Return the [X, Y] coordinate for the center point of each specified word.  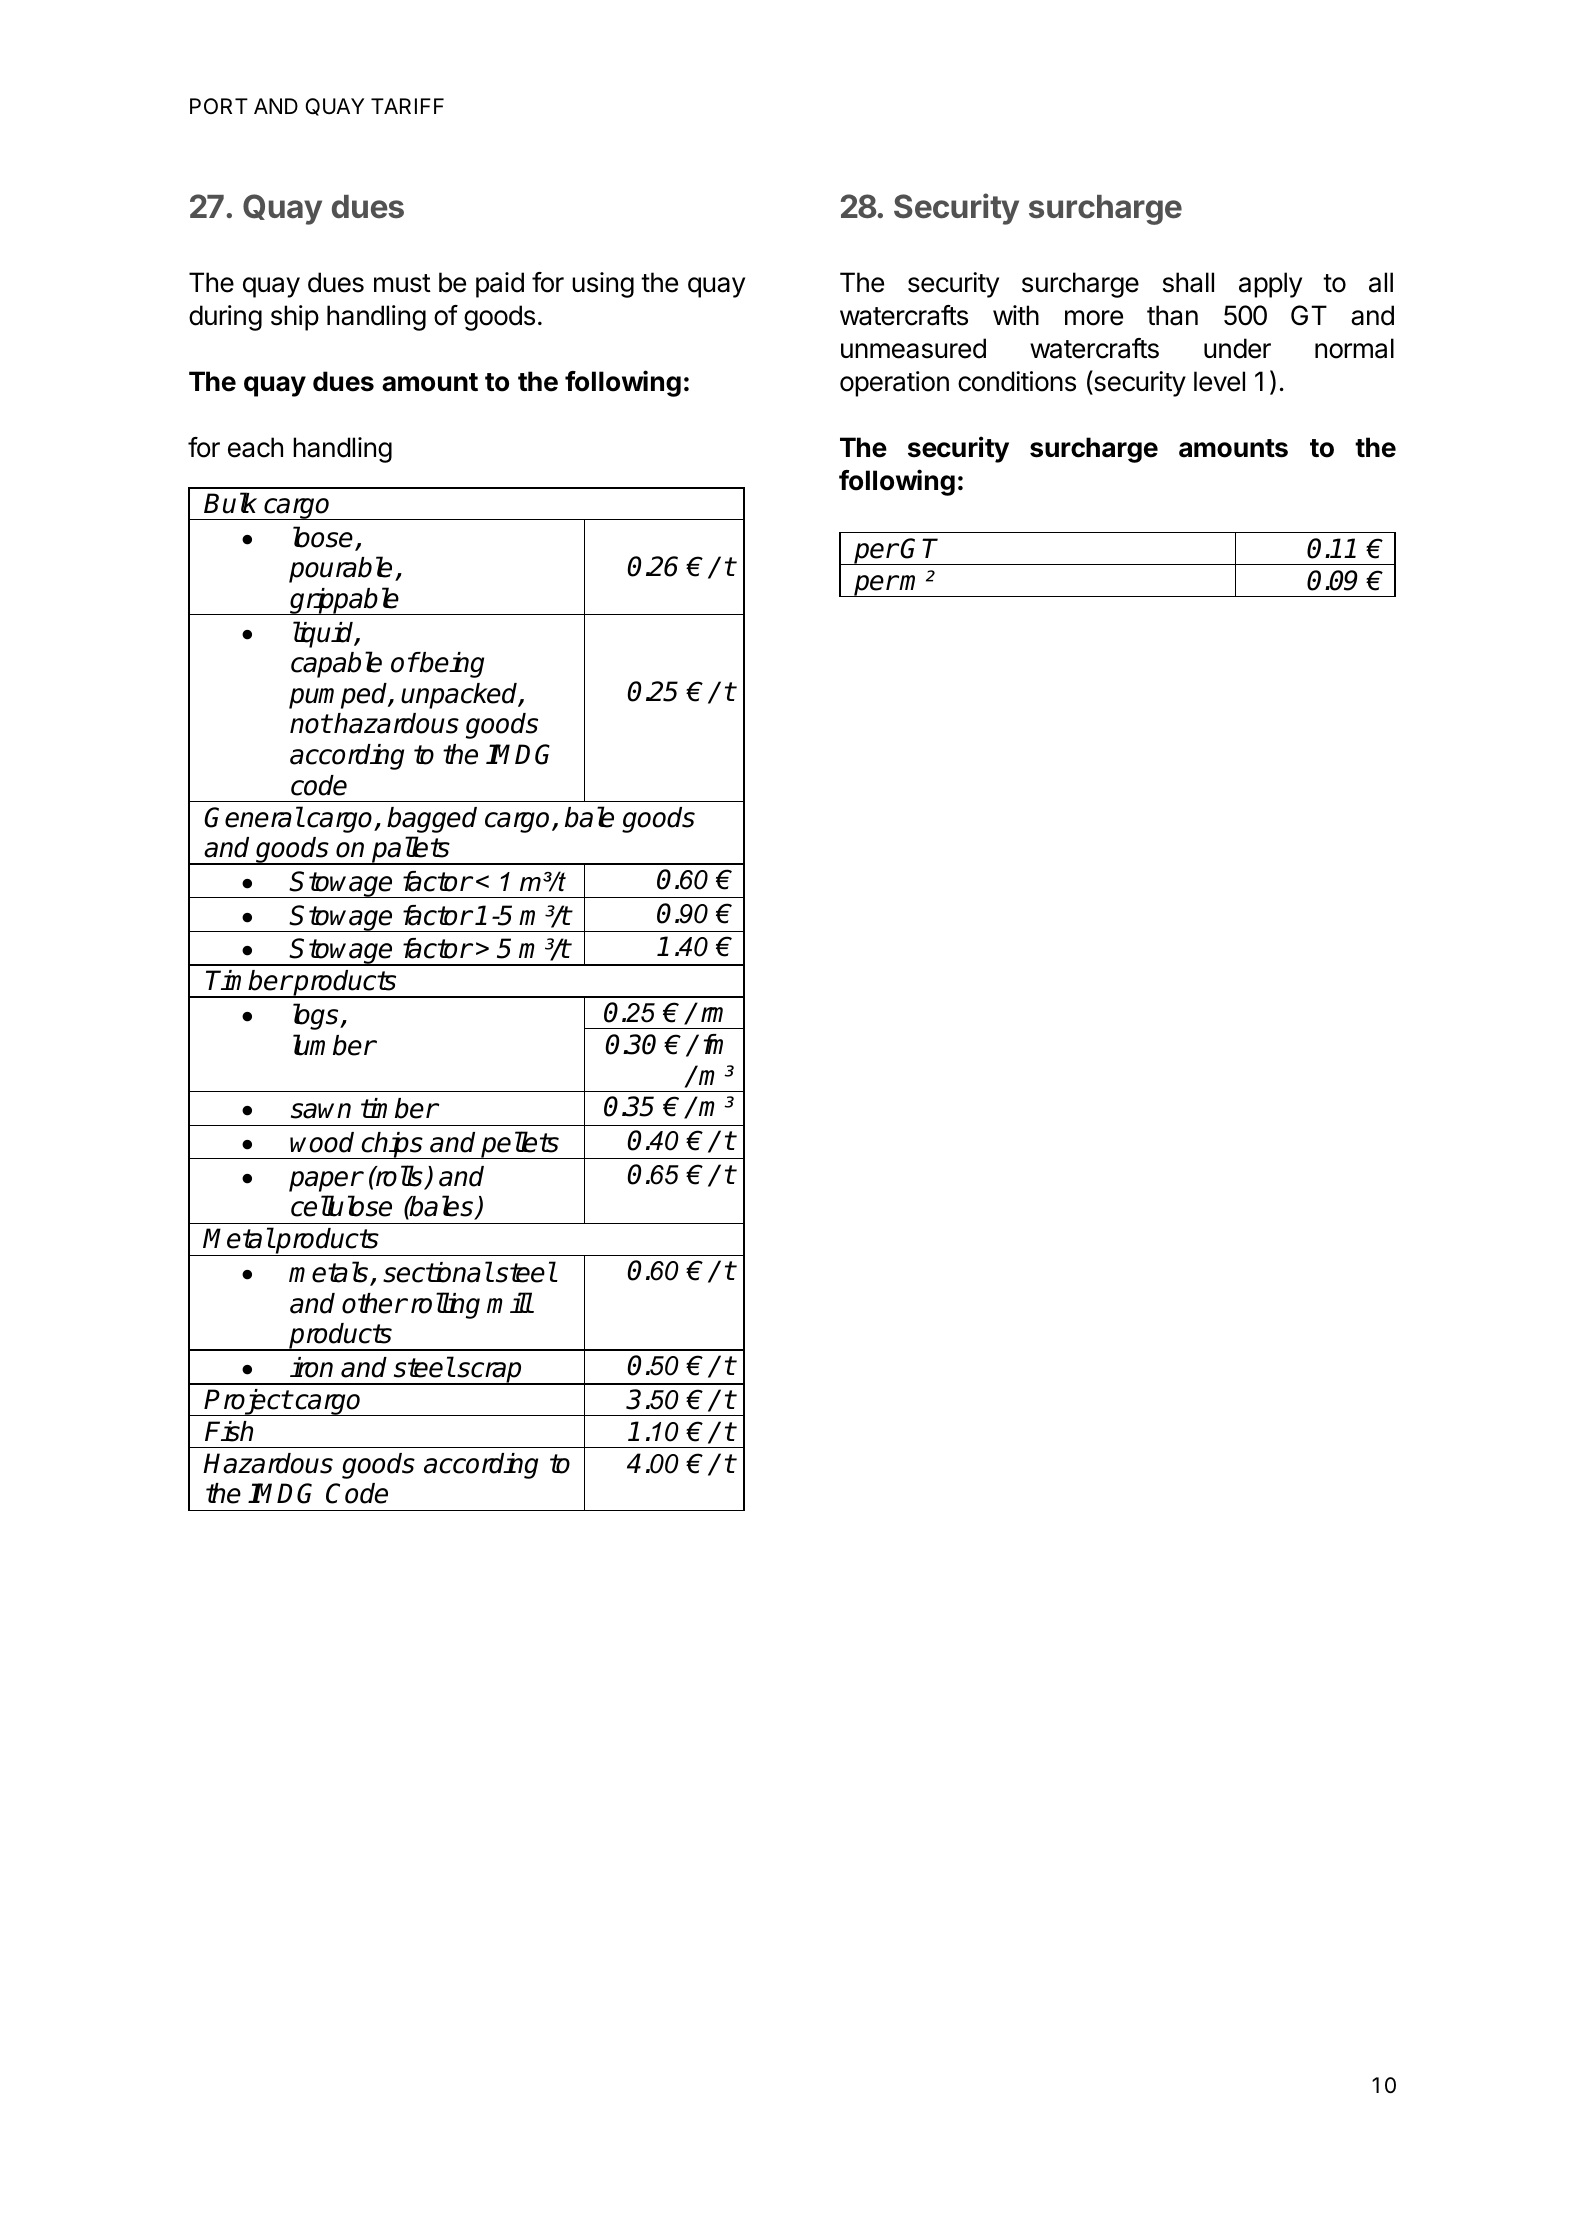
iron [311, 1367]
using [603, 285]
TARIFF [407, 106]
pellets [520, 1145]
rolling [445, 1305]
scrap [489, 1373]
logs [317, 1016]
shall [1188, 282]
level [1219, 381]
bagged [432, 820]
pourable [342, 569]
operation [894, 384]
